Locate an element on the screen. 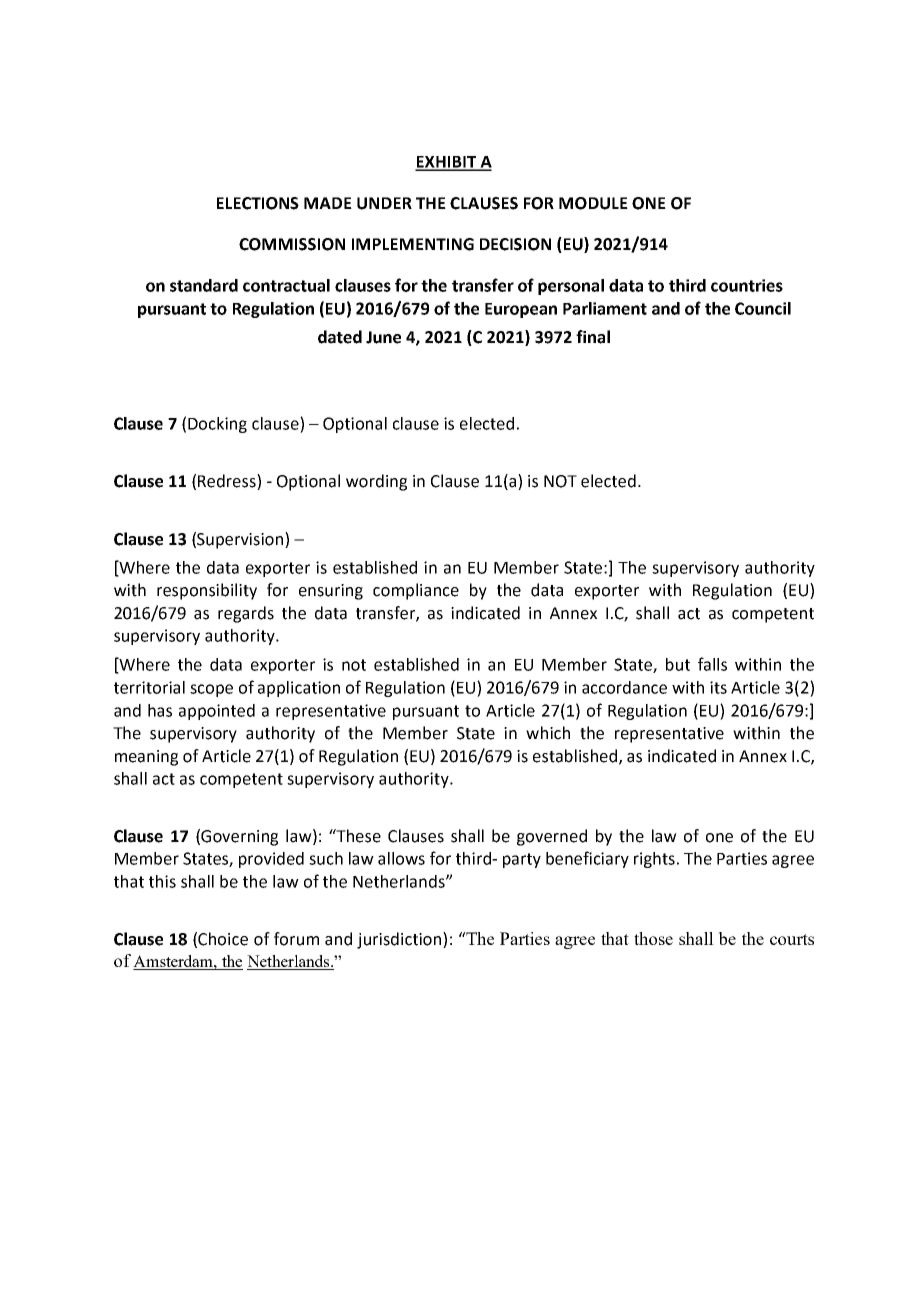 Image resolution: width=924 pixels, height=1308 pixels. EXHIBIT is located at coordinates (447, 163).
